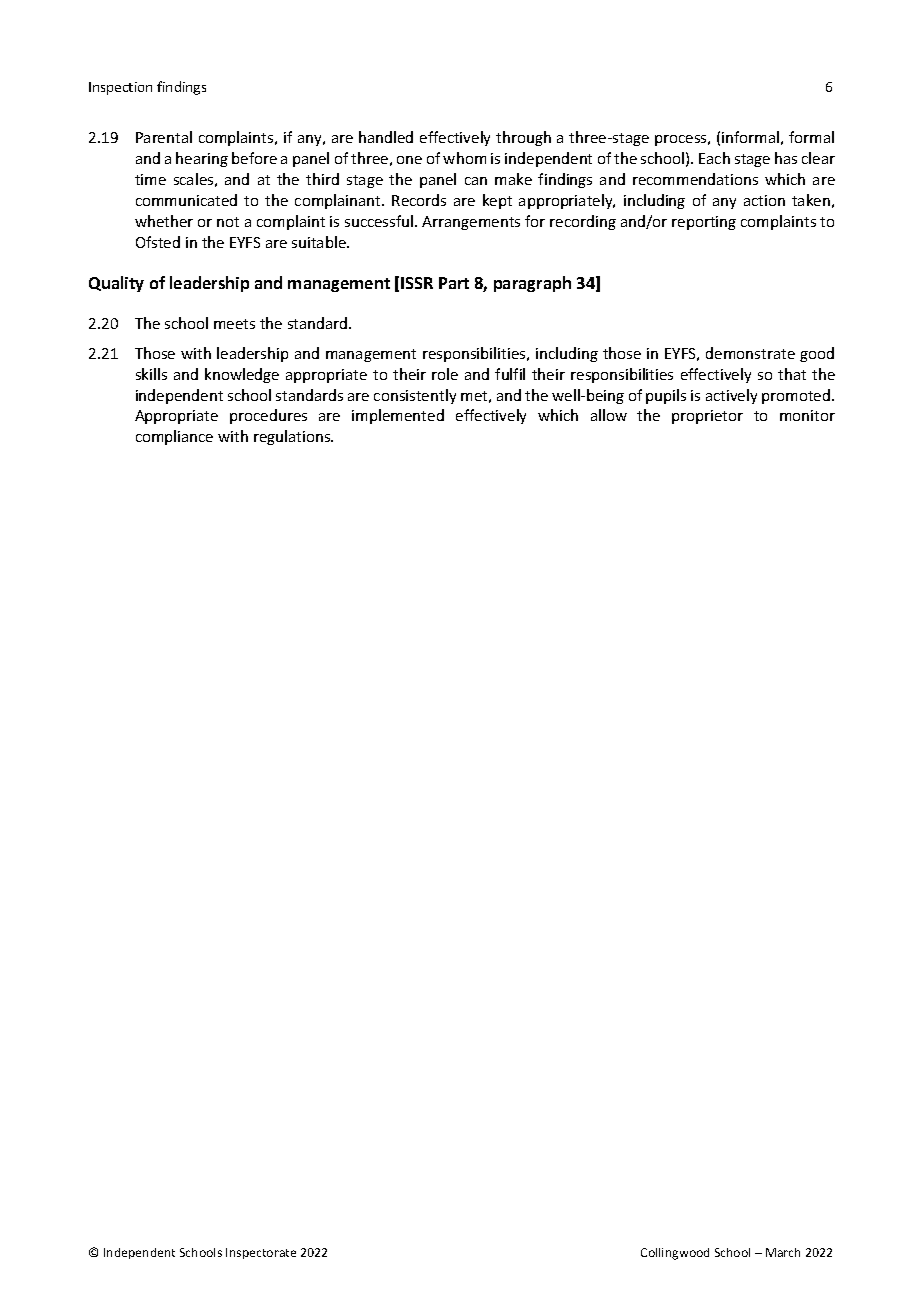  I want to click on role, so click(445, 374).
